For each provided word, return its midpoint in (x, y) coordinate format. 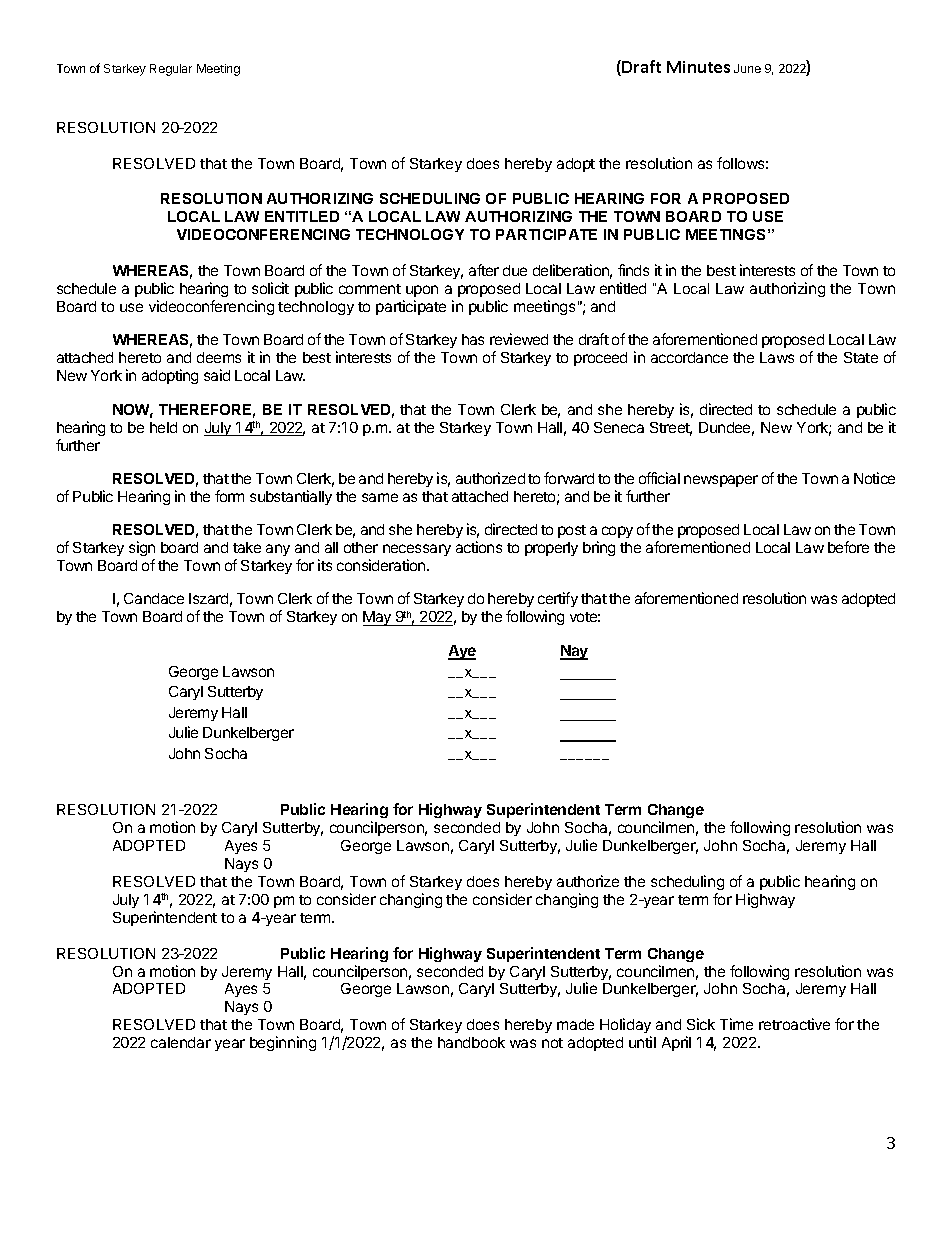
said (217, 375)
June (747, 68)
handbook (471, 1042)
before (848, 547)
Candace (154, 598)
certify (558, 601)
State (861, 357)
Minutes (698, 67)
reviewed (519, 339)
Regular (171, 70)
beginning (283, 1043)
